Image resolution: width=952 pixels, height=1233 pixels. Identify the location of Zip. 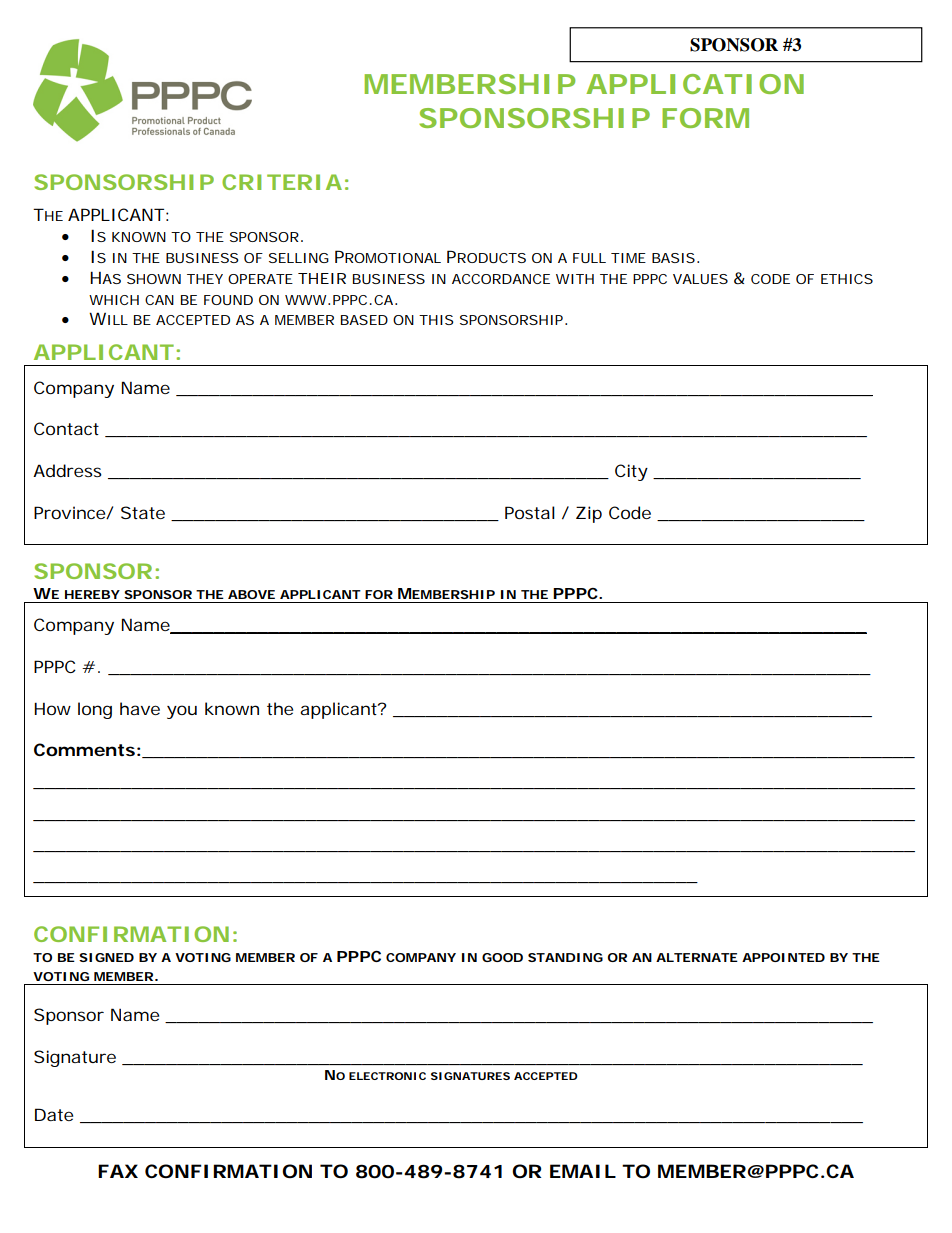
(589, 514).
